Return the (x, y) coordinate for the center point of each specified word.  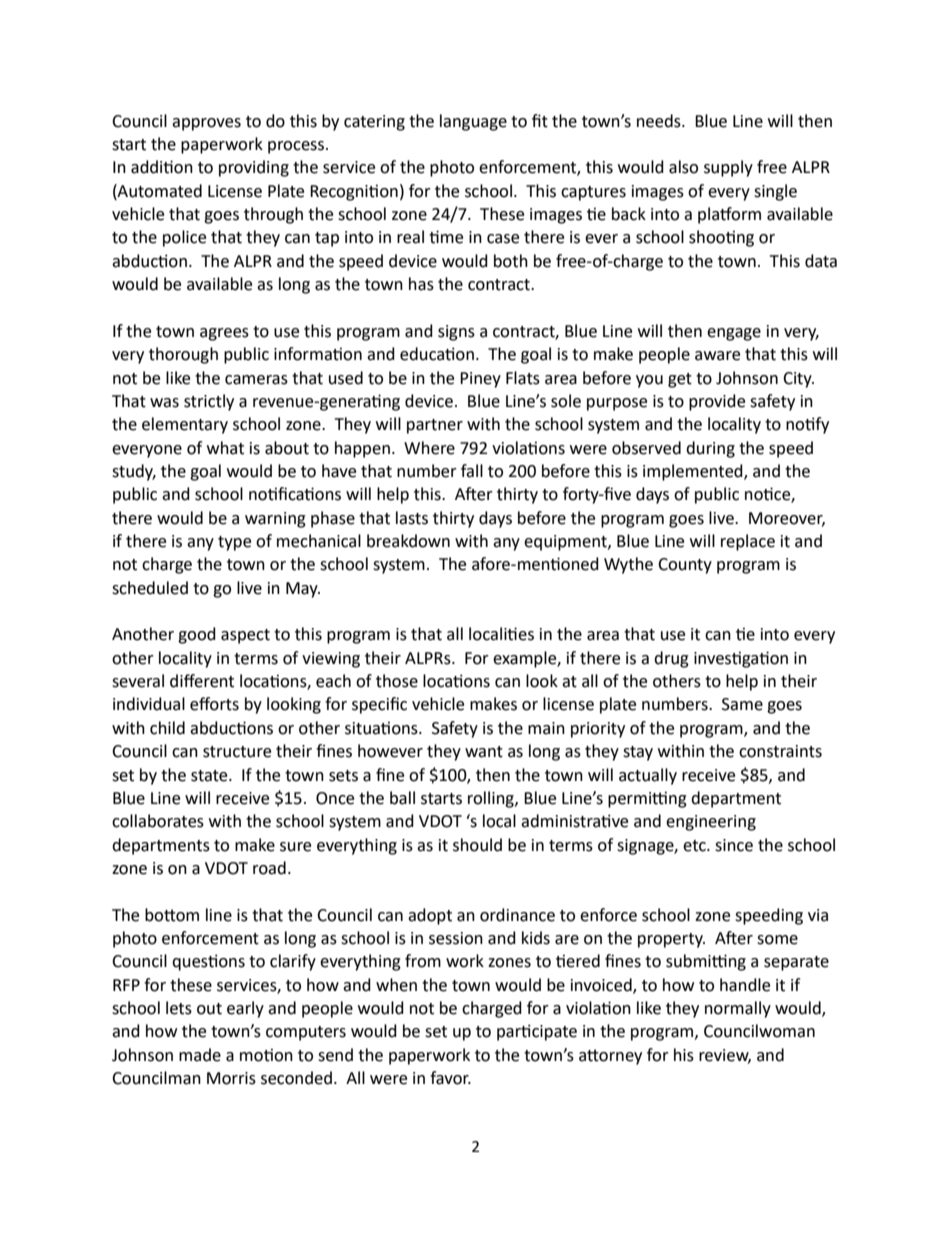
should (477, 845)
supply (728, 168)
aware (717, 356)
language (473, 122)
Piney (480, 380)
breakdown (408, 541)
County (685, 566)
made (200, 1055)
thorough (183, 355)
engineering (711, 823)
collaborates (158, 821)
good (197, 635)
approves (206, 124)
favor (450, 1078)
